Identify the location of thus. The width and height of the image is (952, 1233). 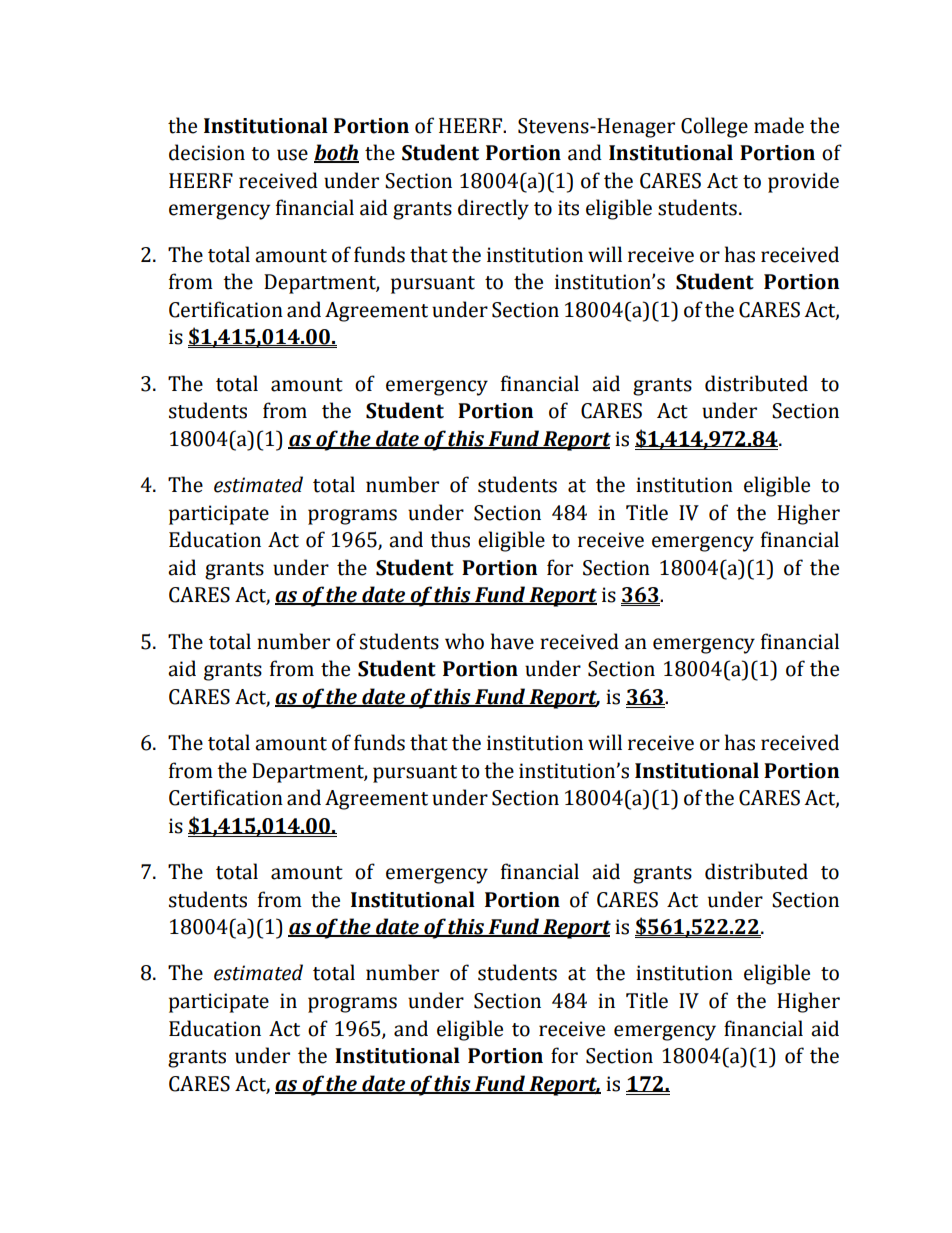
(450, 539).
